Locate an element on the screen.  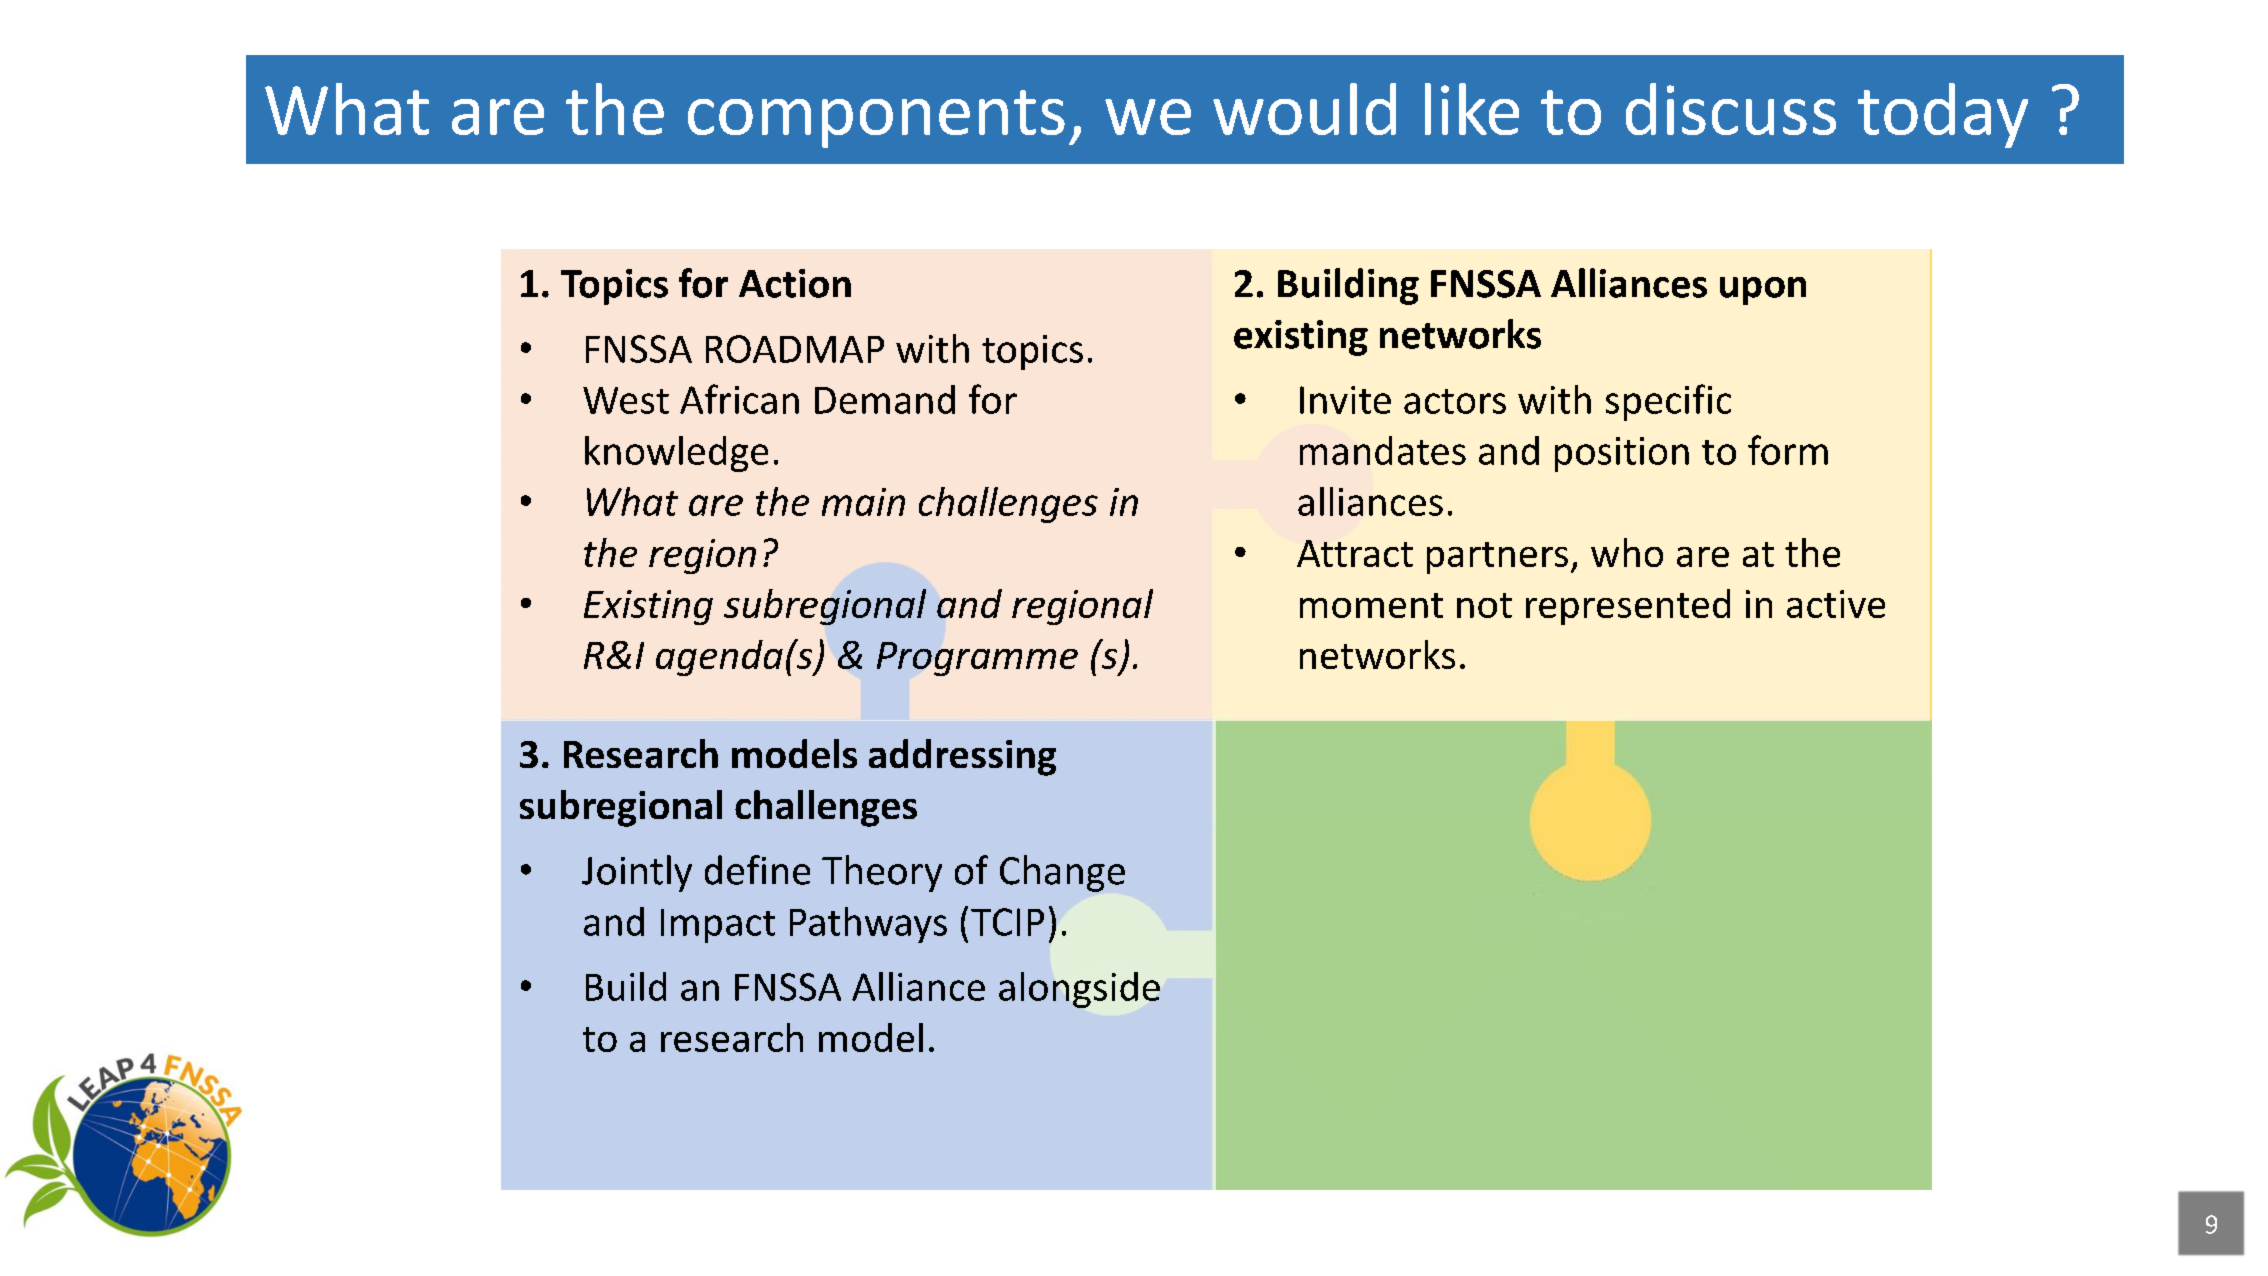
Programme is located at coordinates (977, 659).
